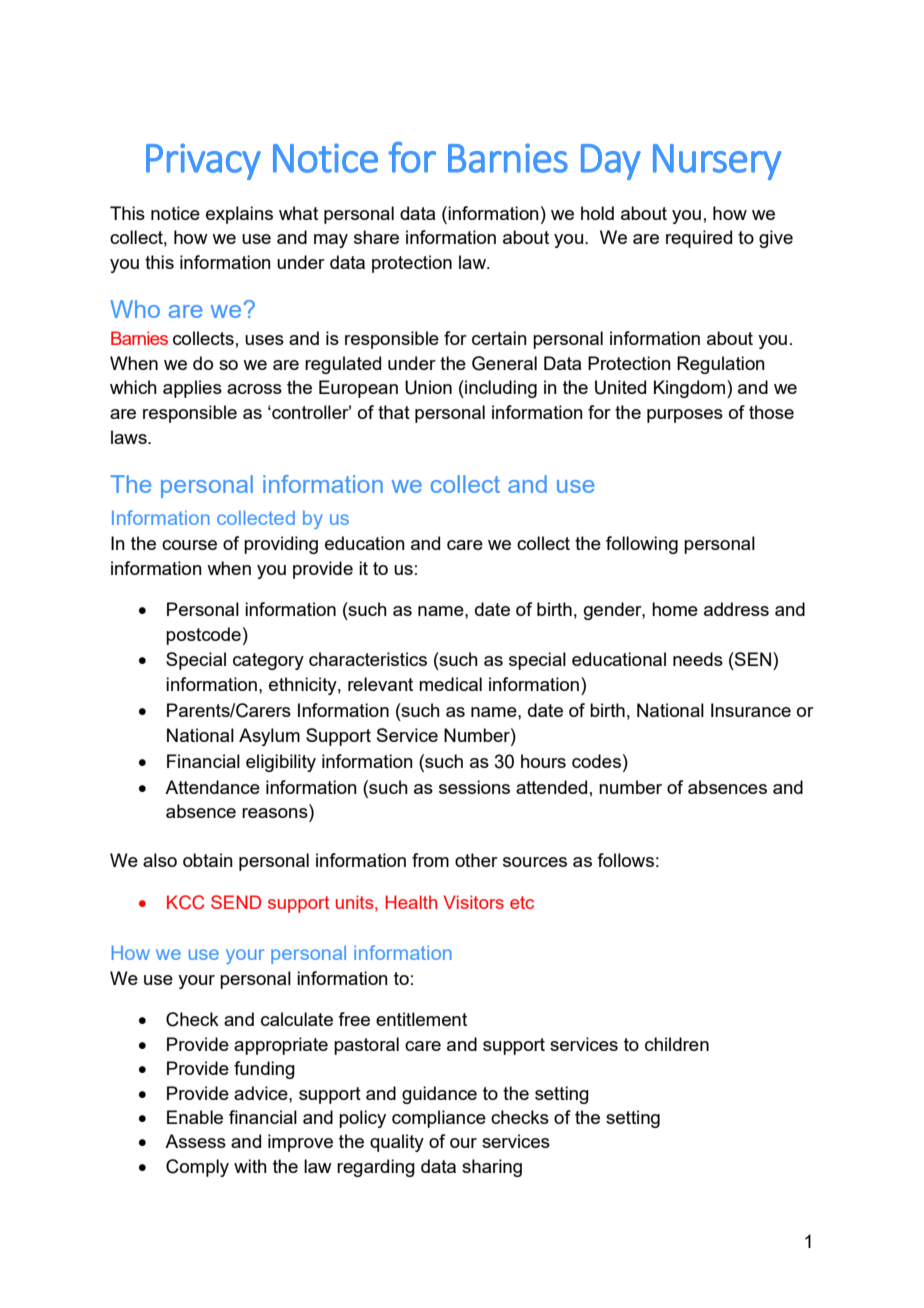 This screenshot has height=1308, width=924. What do you see at coordinates (428, 387) in the screenshot?
I see `Union` at bounding box center [428, 387].
